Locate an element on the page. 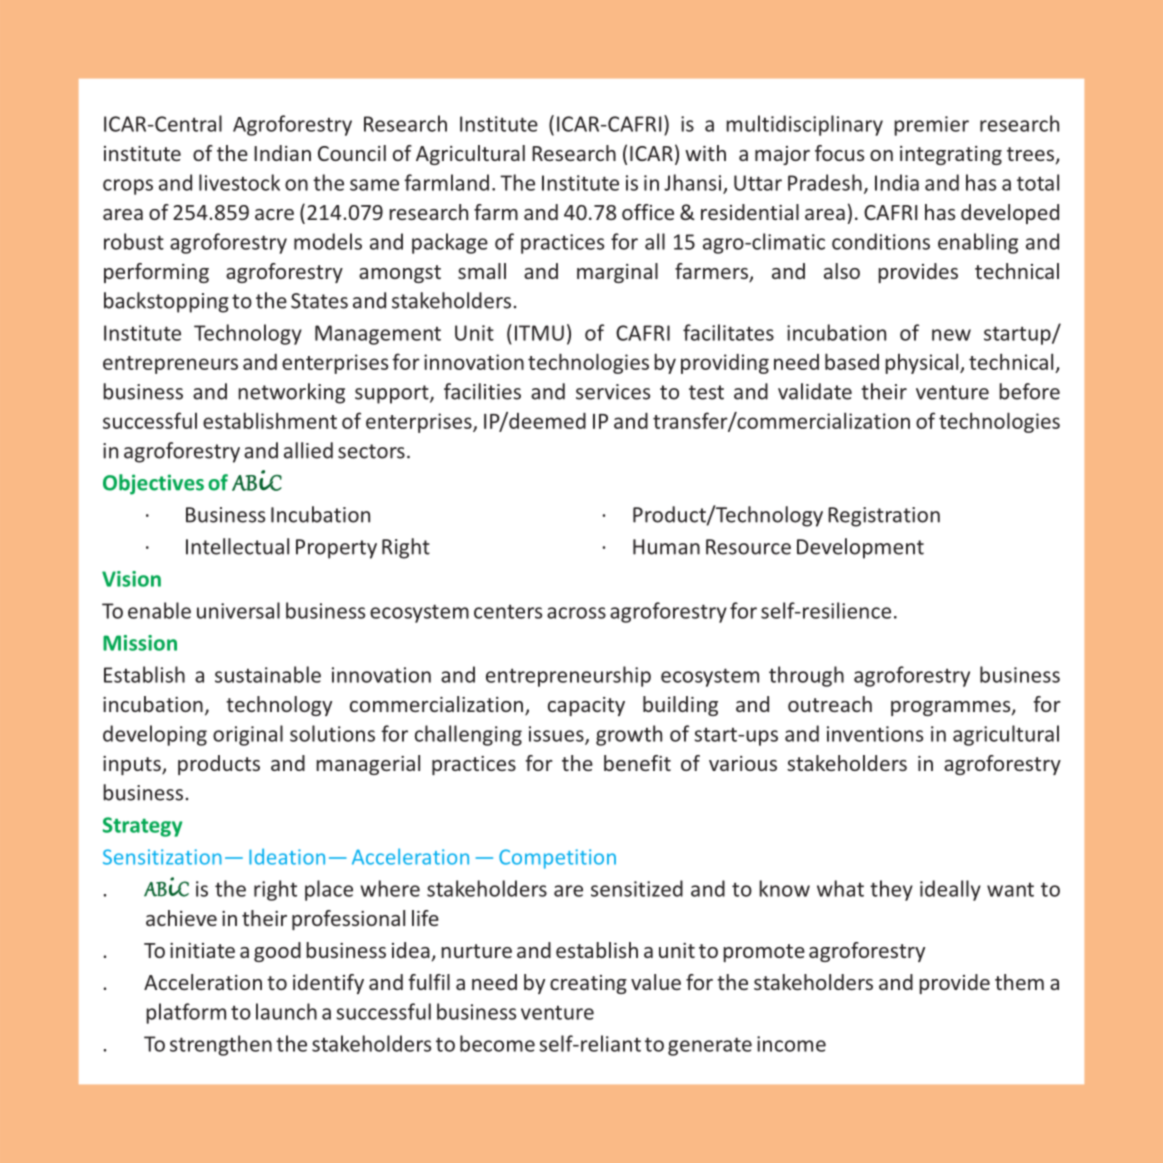  them is located at coordinates (1019, 982).
